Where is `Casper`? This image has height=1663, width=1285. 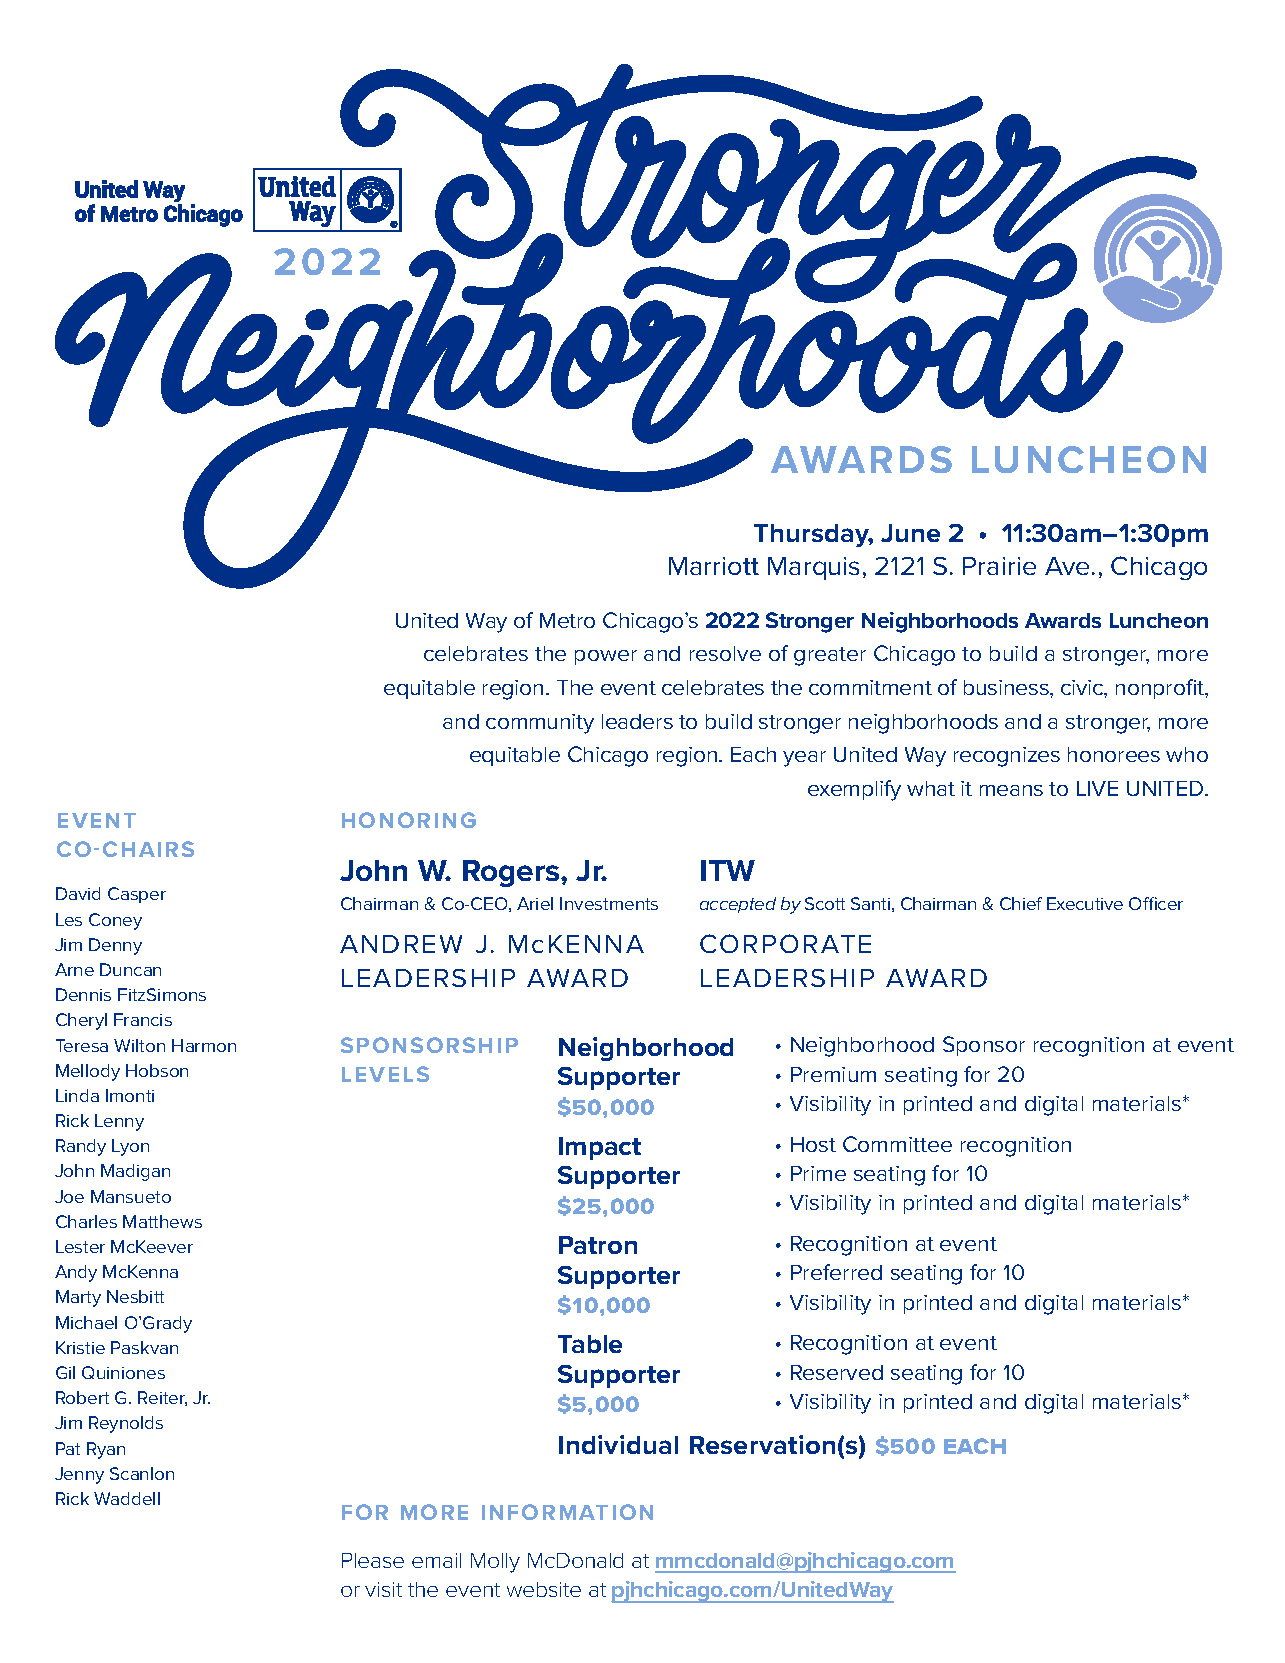
Casper is located at coordinates (137, 895).
